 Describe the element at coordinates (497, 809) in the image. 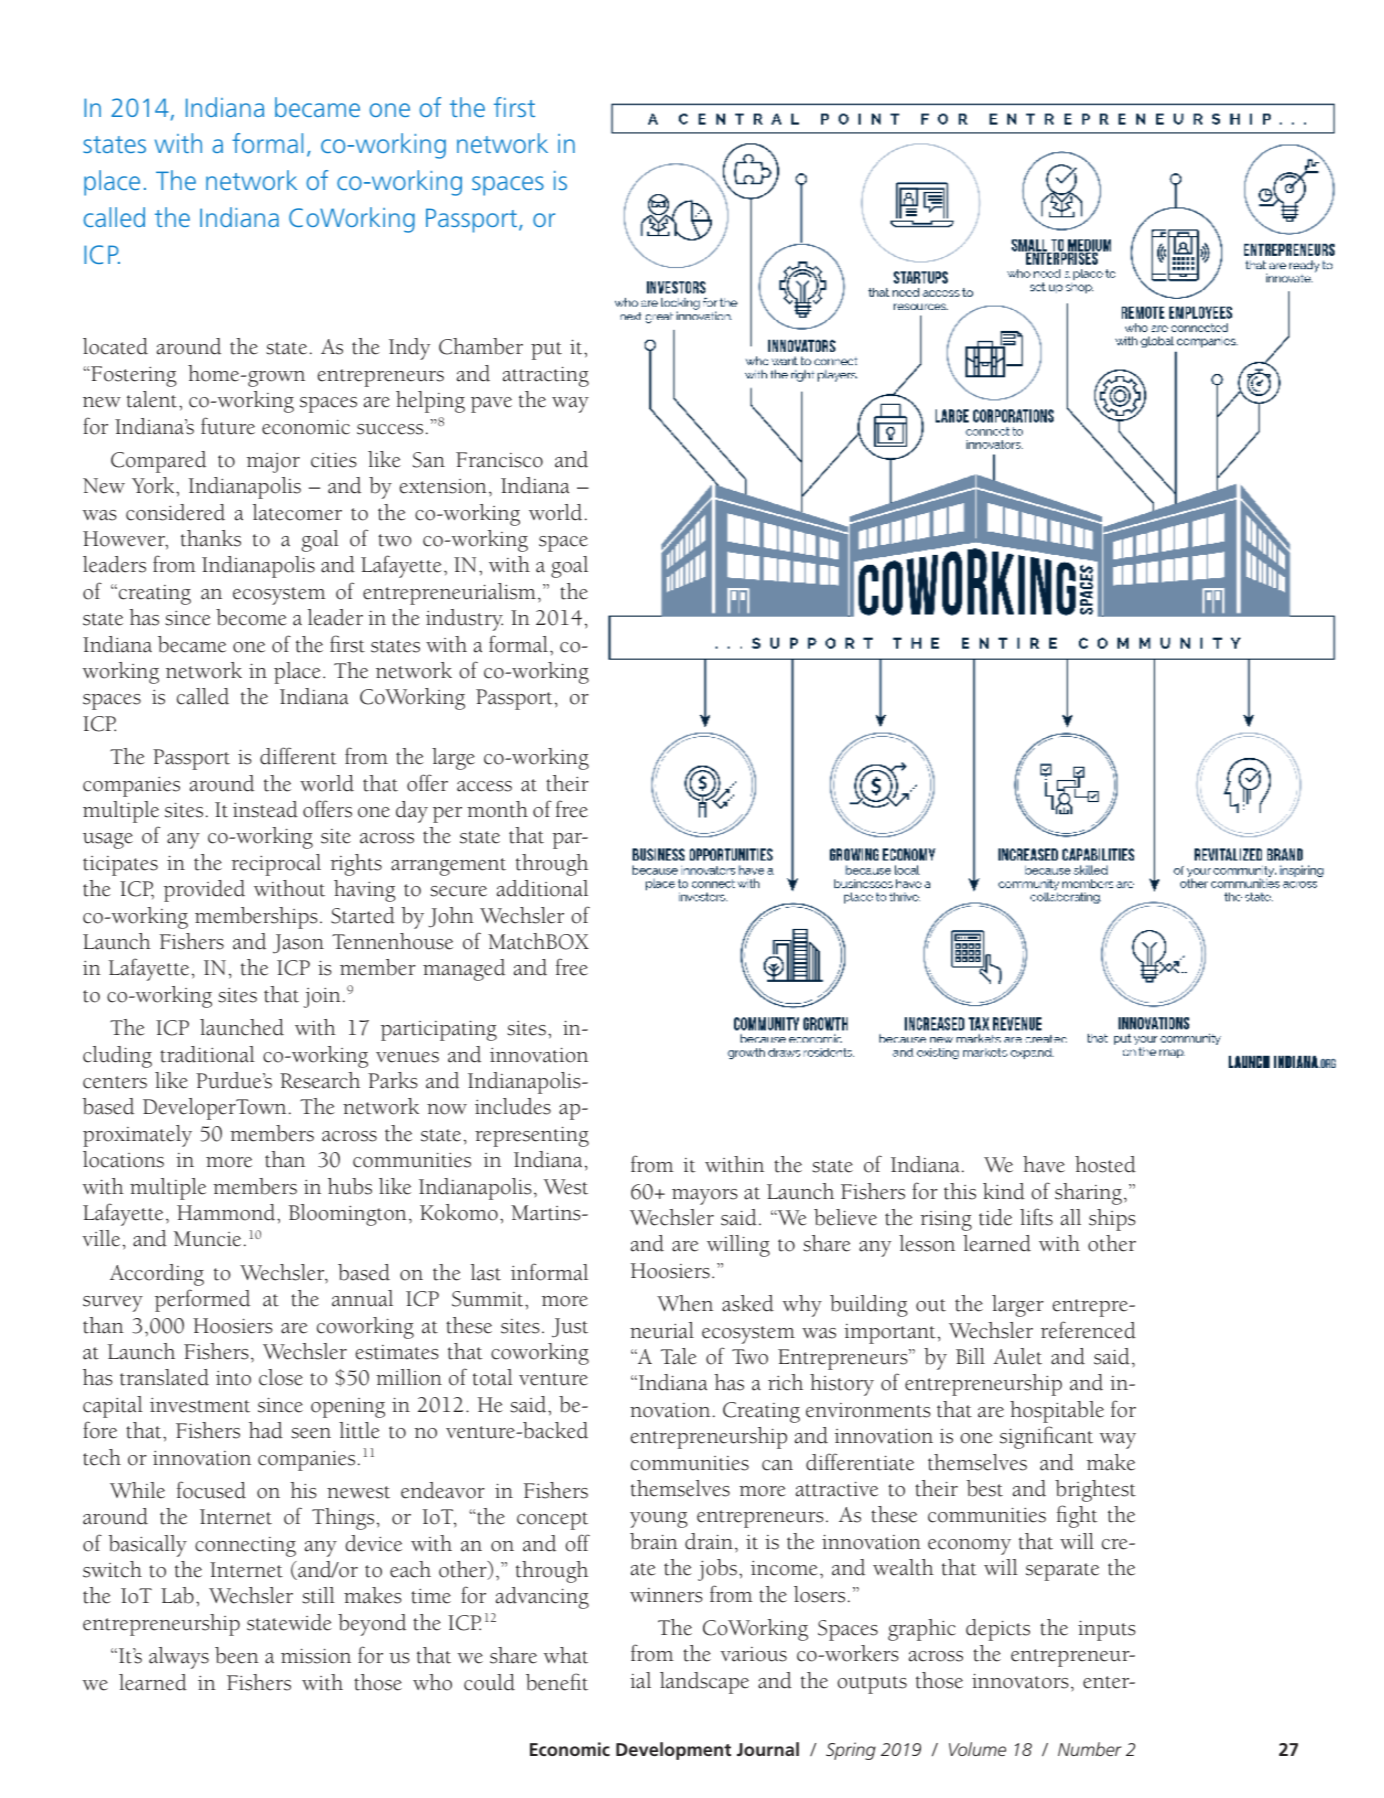

I see `month` at that location.
